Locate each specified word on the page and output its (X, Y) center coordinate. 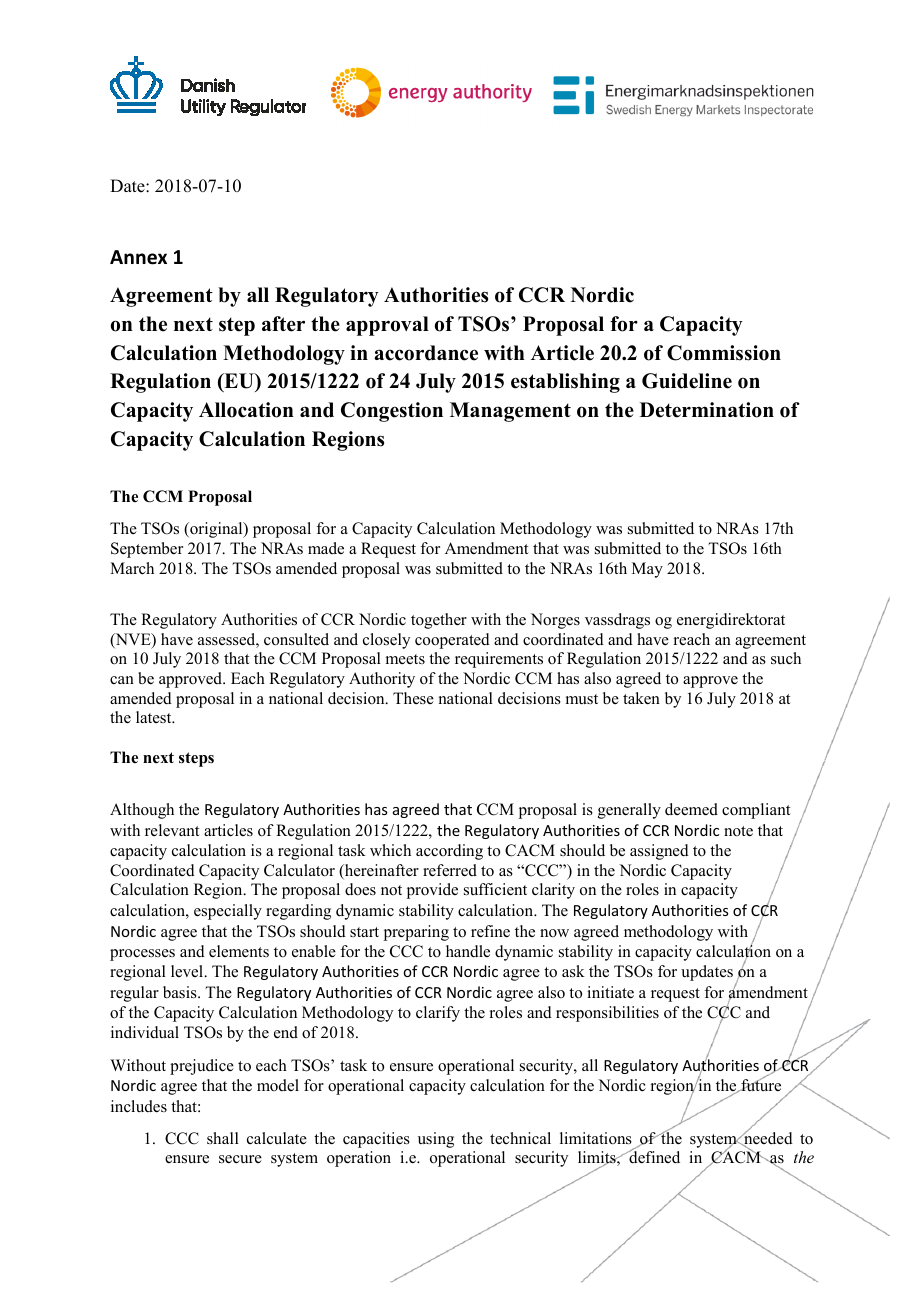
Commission (724, 353)
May (647, 570)
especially (228, 912)
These (413, 698)
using (436, 1140)
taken (641, 698)
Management (510, 412)
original (216, 530)
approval (387, 326)
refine (490, 931)
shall (223, 1138)
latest (155, 717)
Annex (138, 257)
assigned (659, 852)
